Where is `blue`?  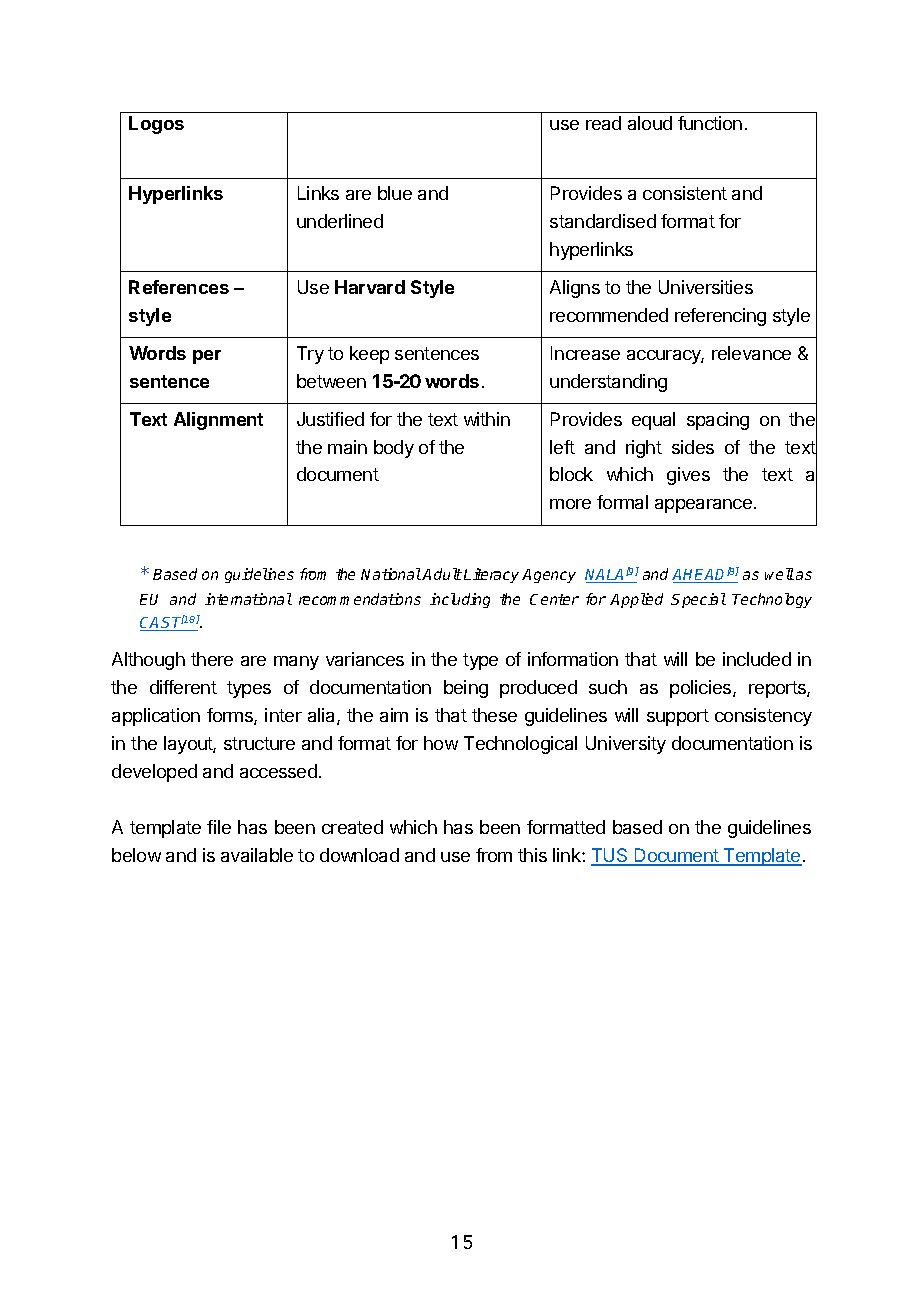
blue is located at coordinates (395, 193).
